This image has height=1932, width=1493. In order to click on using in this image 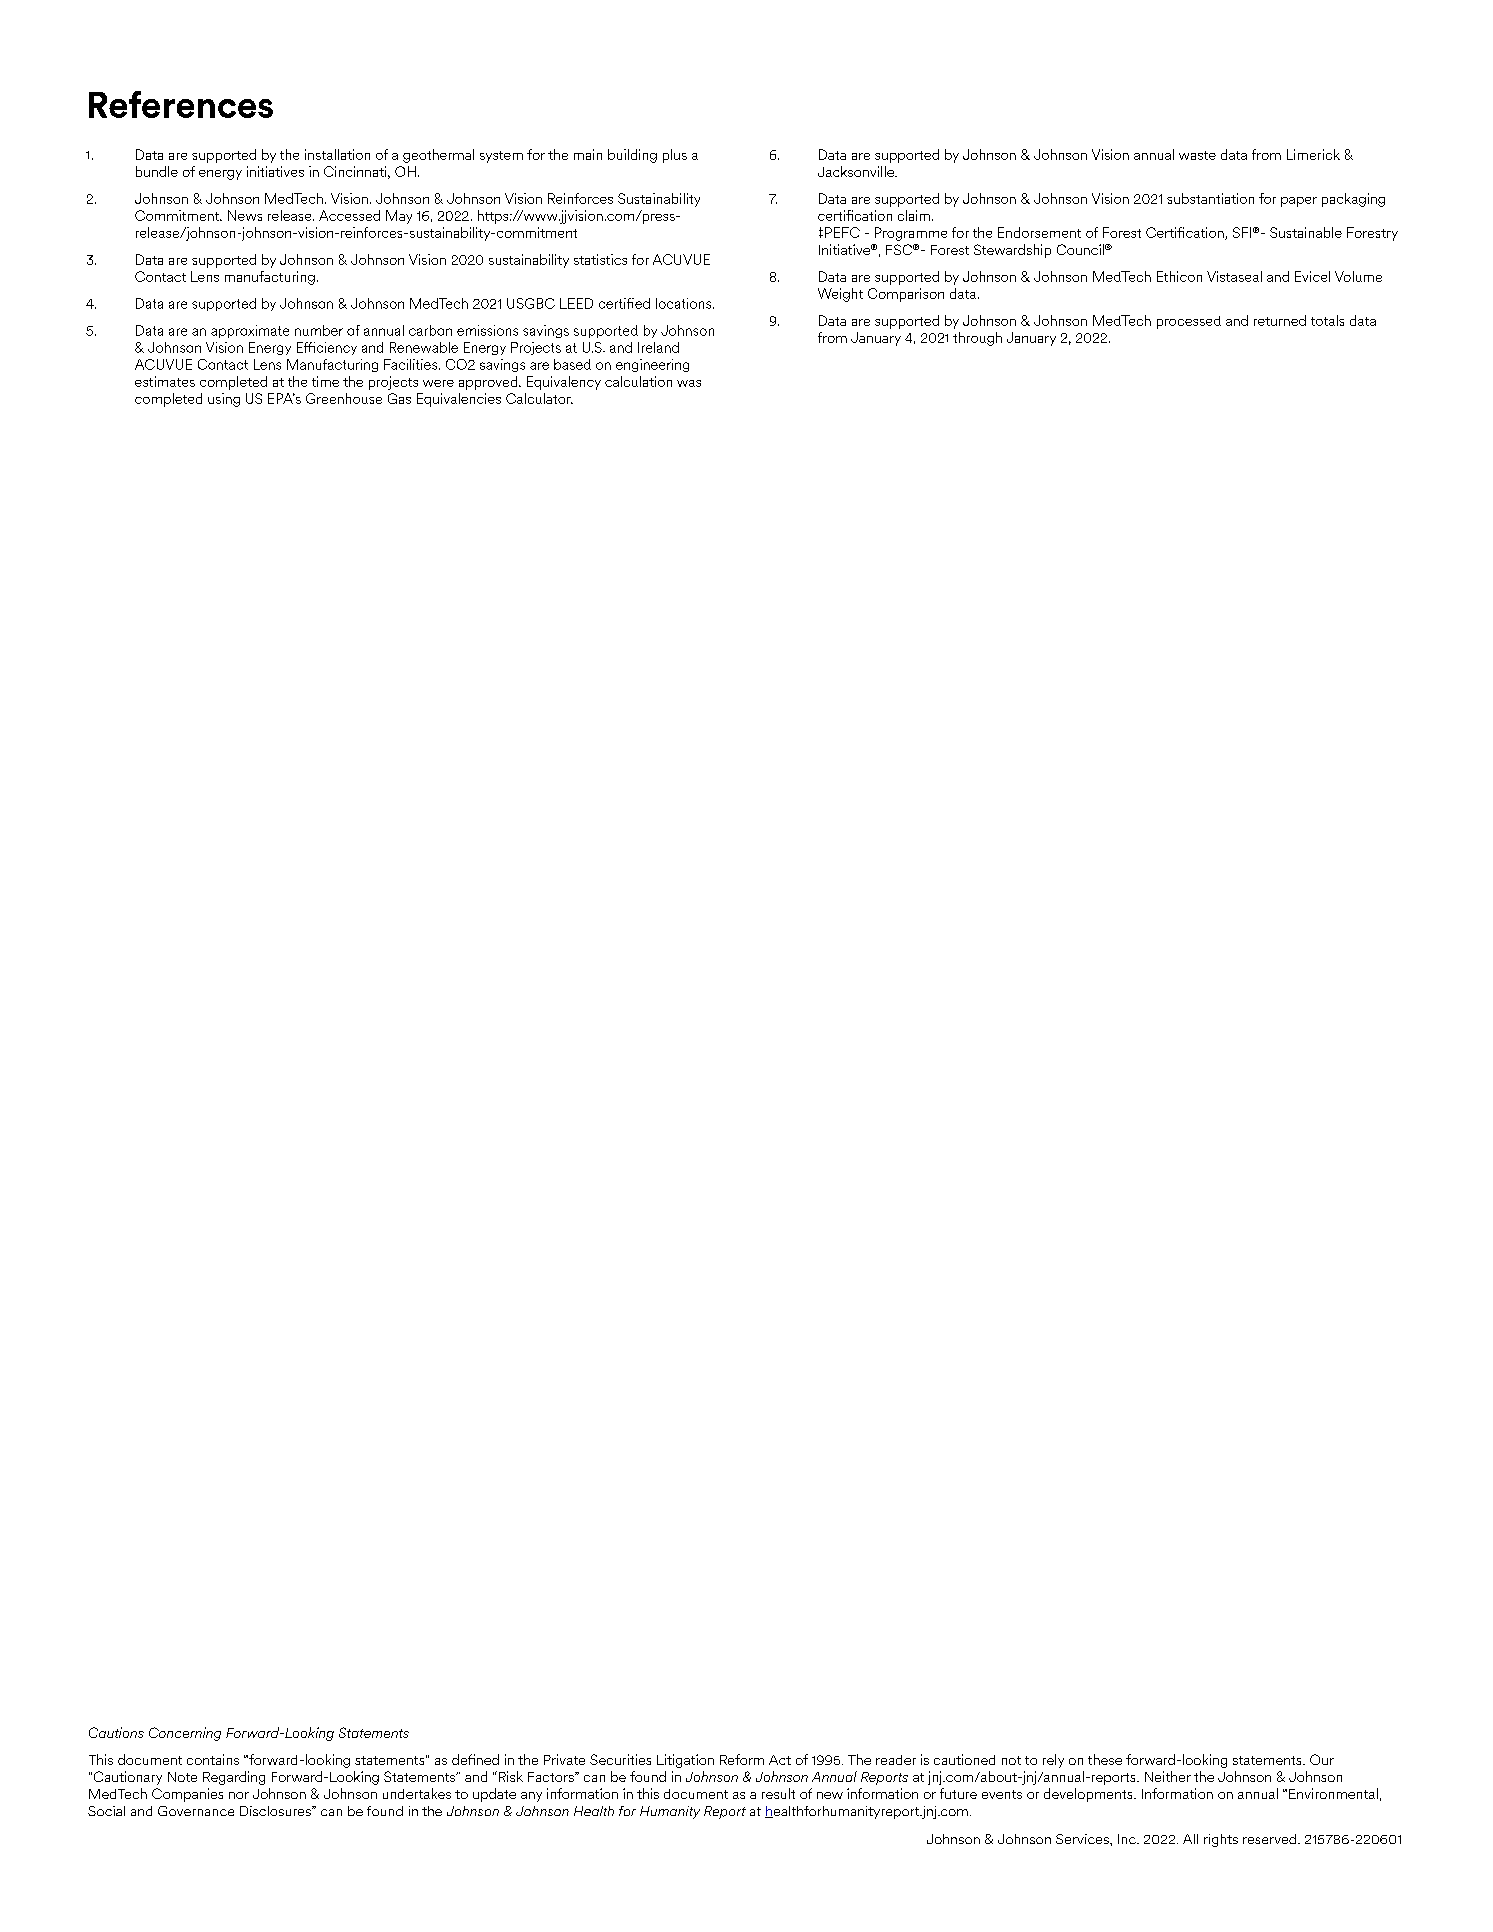, I will do `click(224, 400)`.
